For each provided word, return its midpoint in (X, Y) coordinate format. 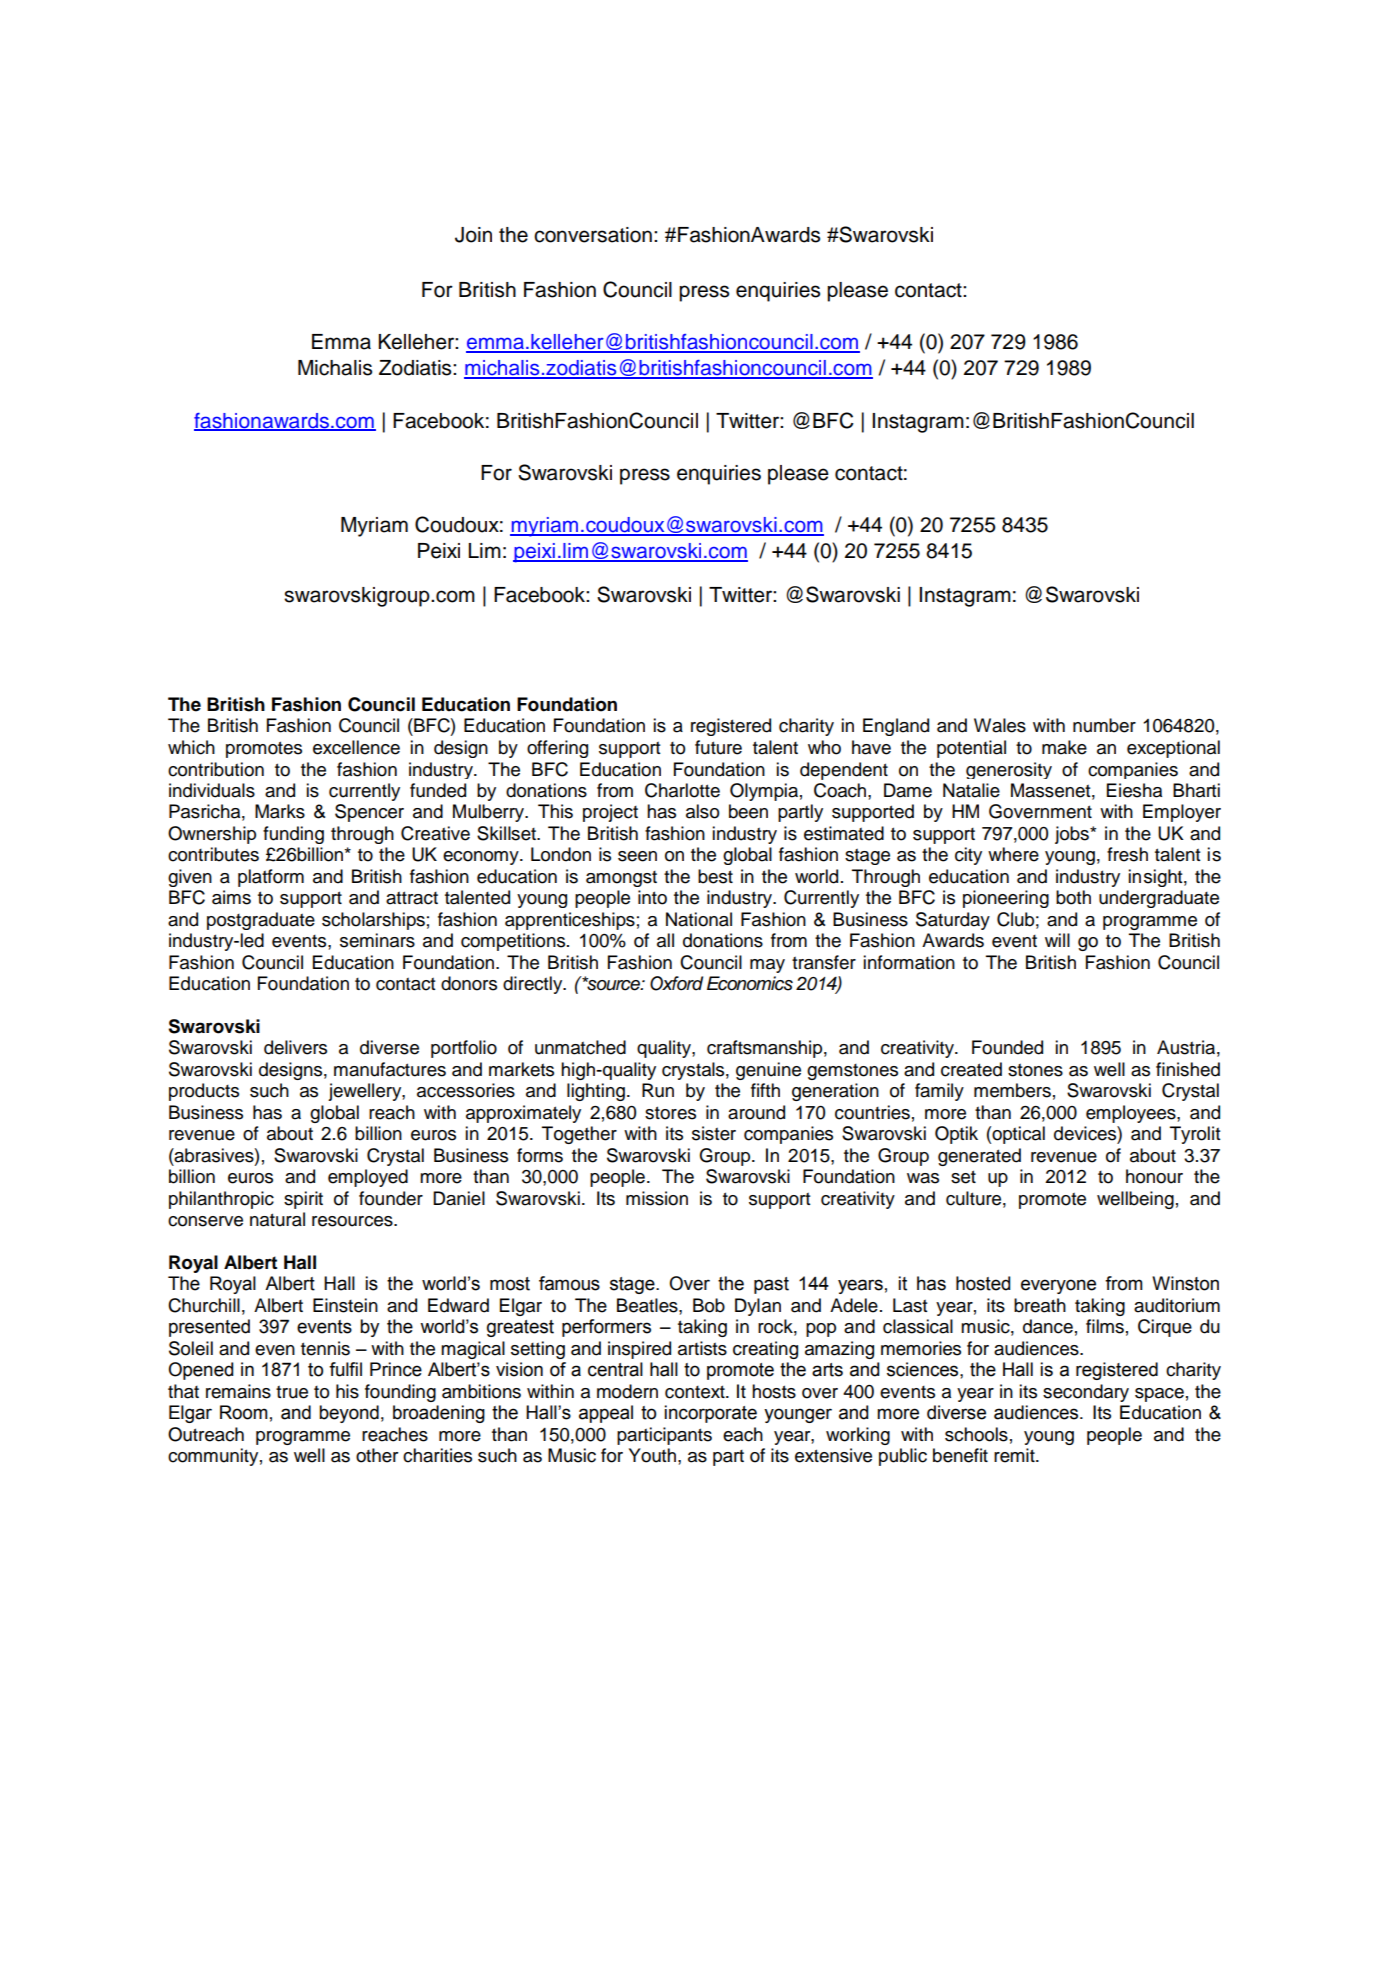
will (1057, 940)
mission (657, 1198)
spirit (303, 1200)
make (1064, 747)
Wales (1000, 725)
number (1104, 725)
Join (473, 235)
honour (1154, 1176)
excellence (356, 747)
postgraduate (261, 921)
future (718, 747)
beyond (349, 1414)
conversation (593, 235)
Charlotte (682, 790)
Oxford (676, 983)
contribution (216, 769)
